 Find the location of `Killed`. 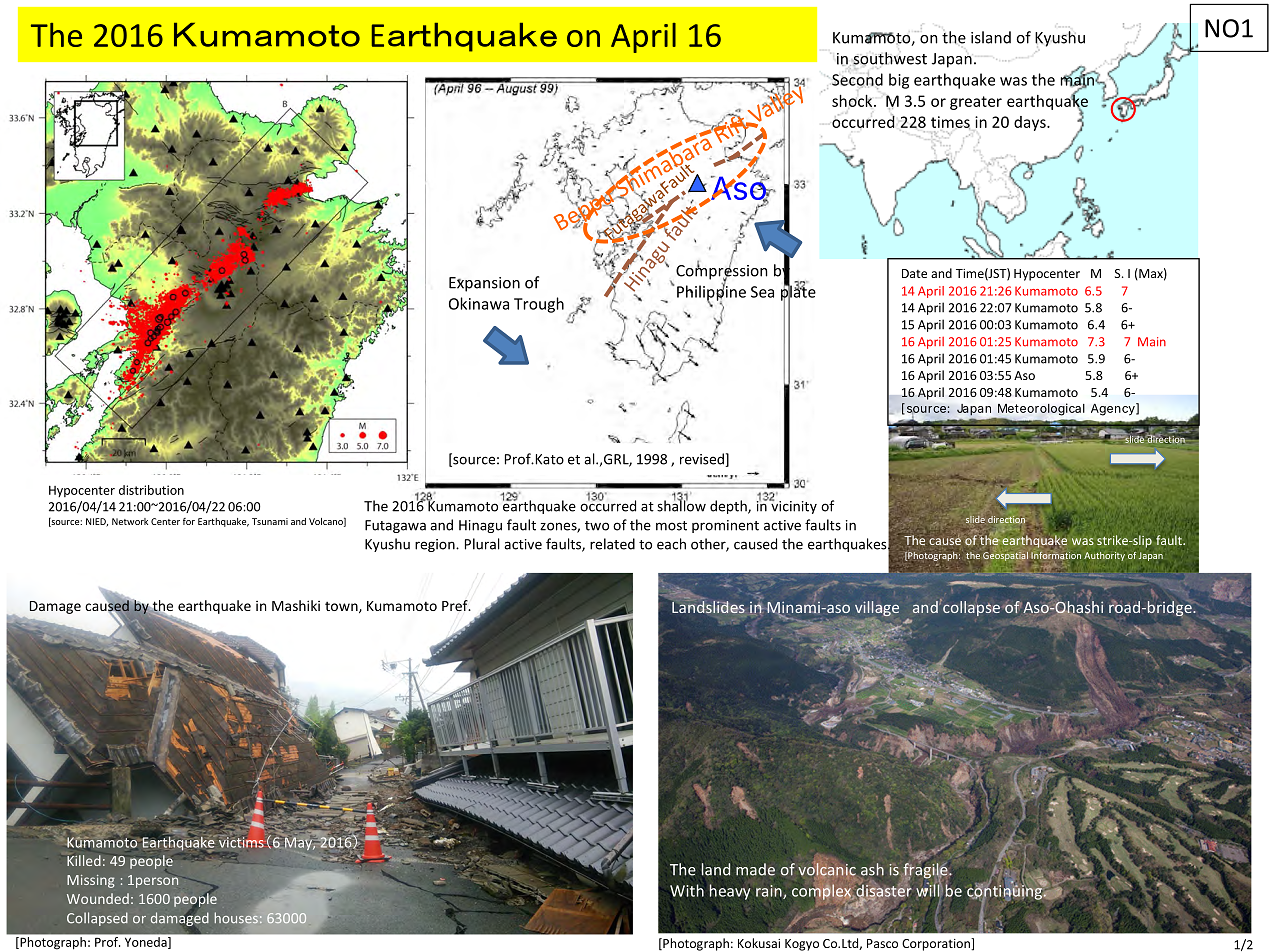

Killed is located at coordinates (84, 860).
